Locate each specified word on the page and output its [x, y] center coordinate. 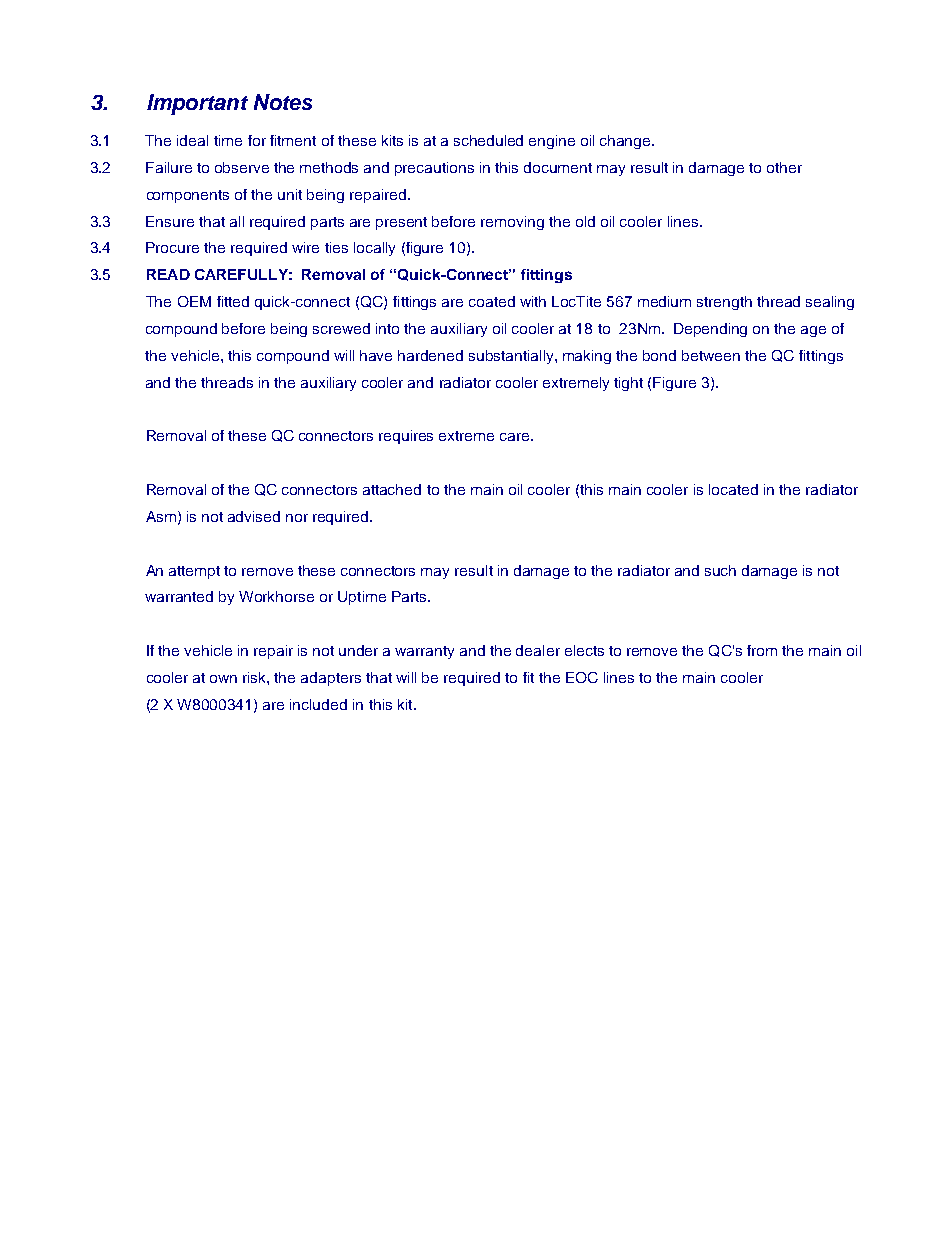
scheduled [488, 140]
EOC [582, 677]
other [784, 167]
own [223, 679]
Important [197, 104]
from [762, 650]
